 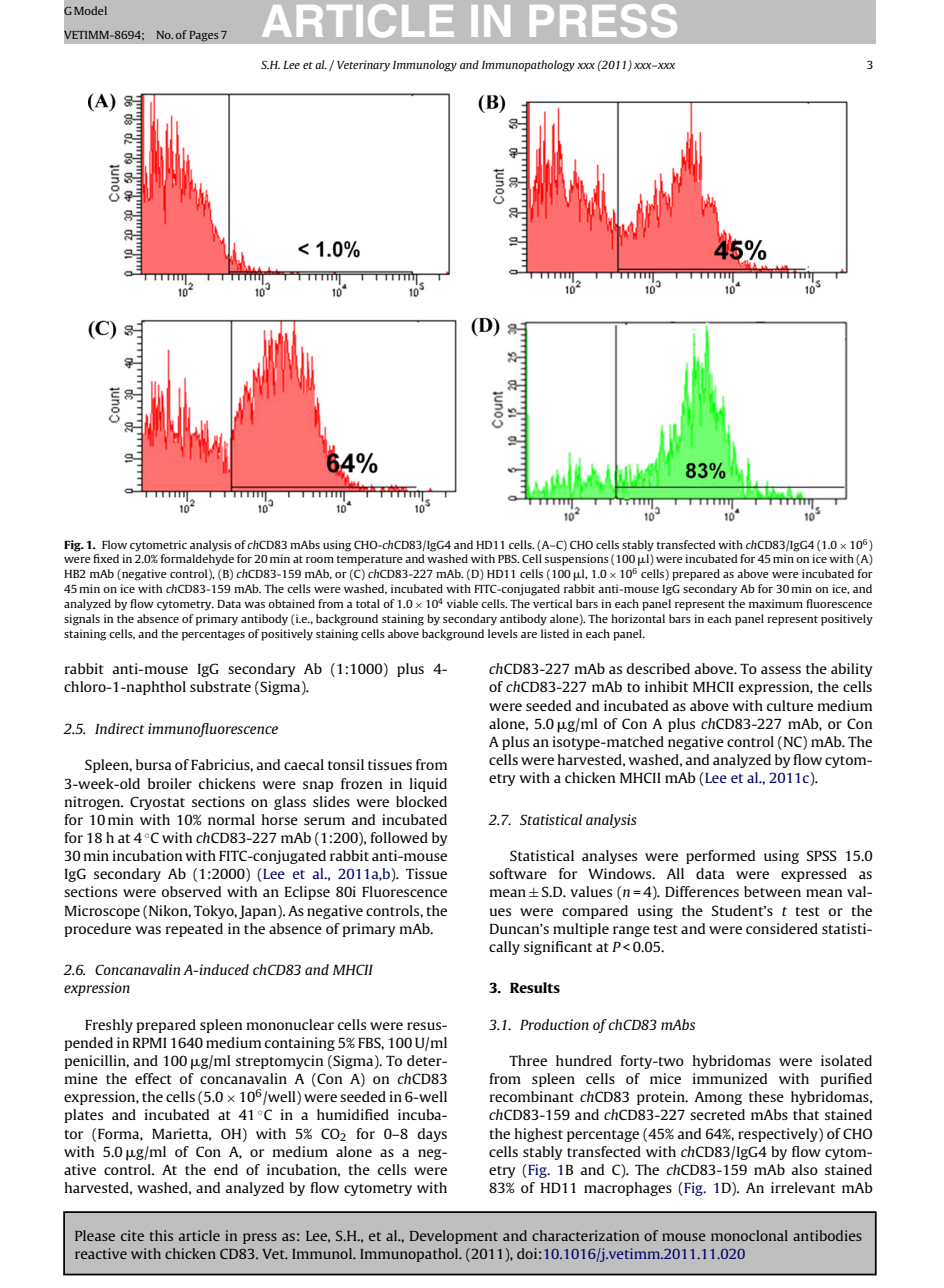 I want to click on Development, so click(x=454, y=1237).
